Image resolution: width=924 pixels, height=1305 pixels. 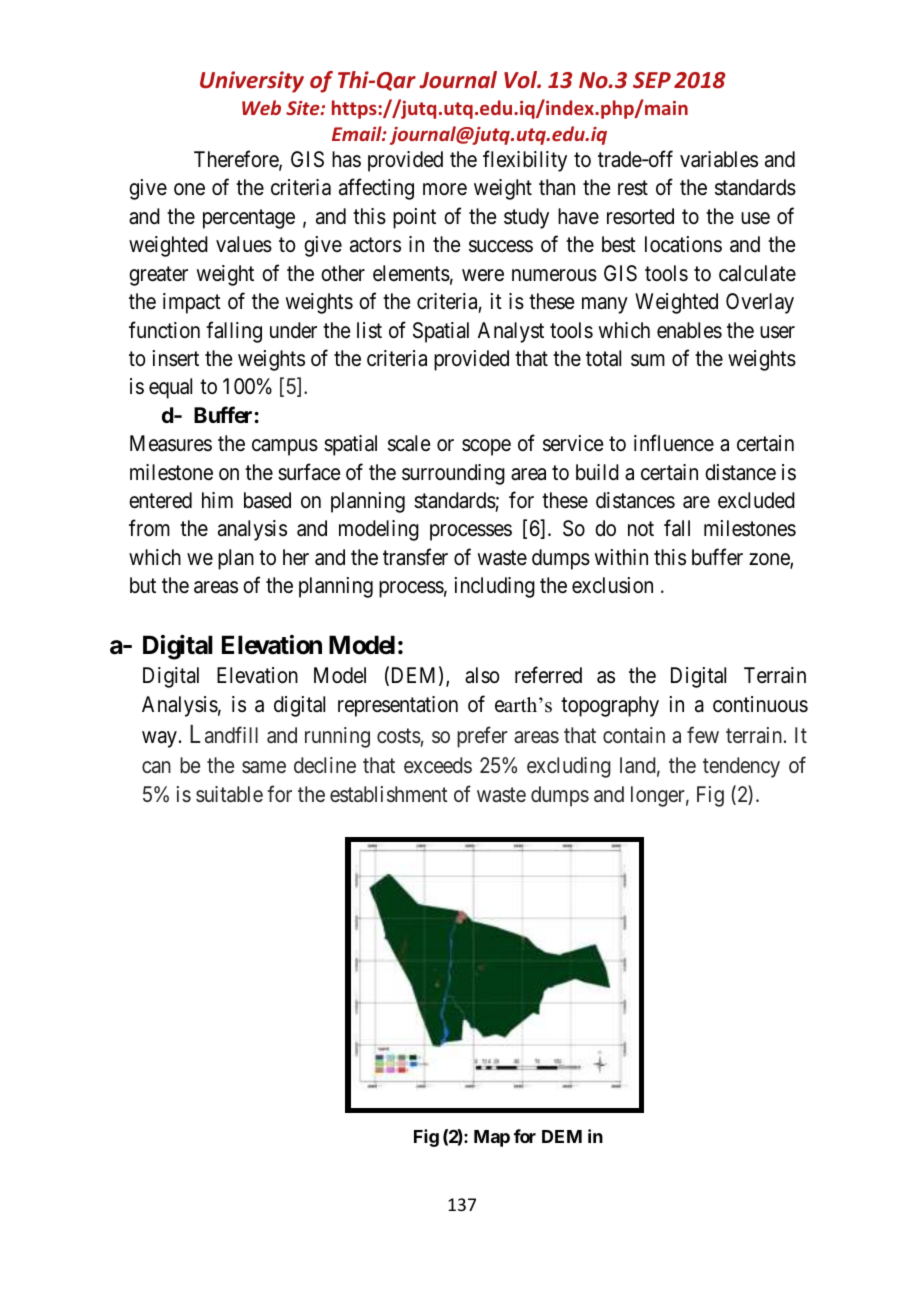 I want to click on variables, so click(x=719, y=159).
